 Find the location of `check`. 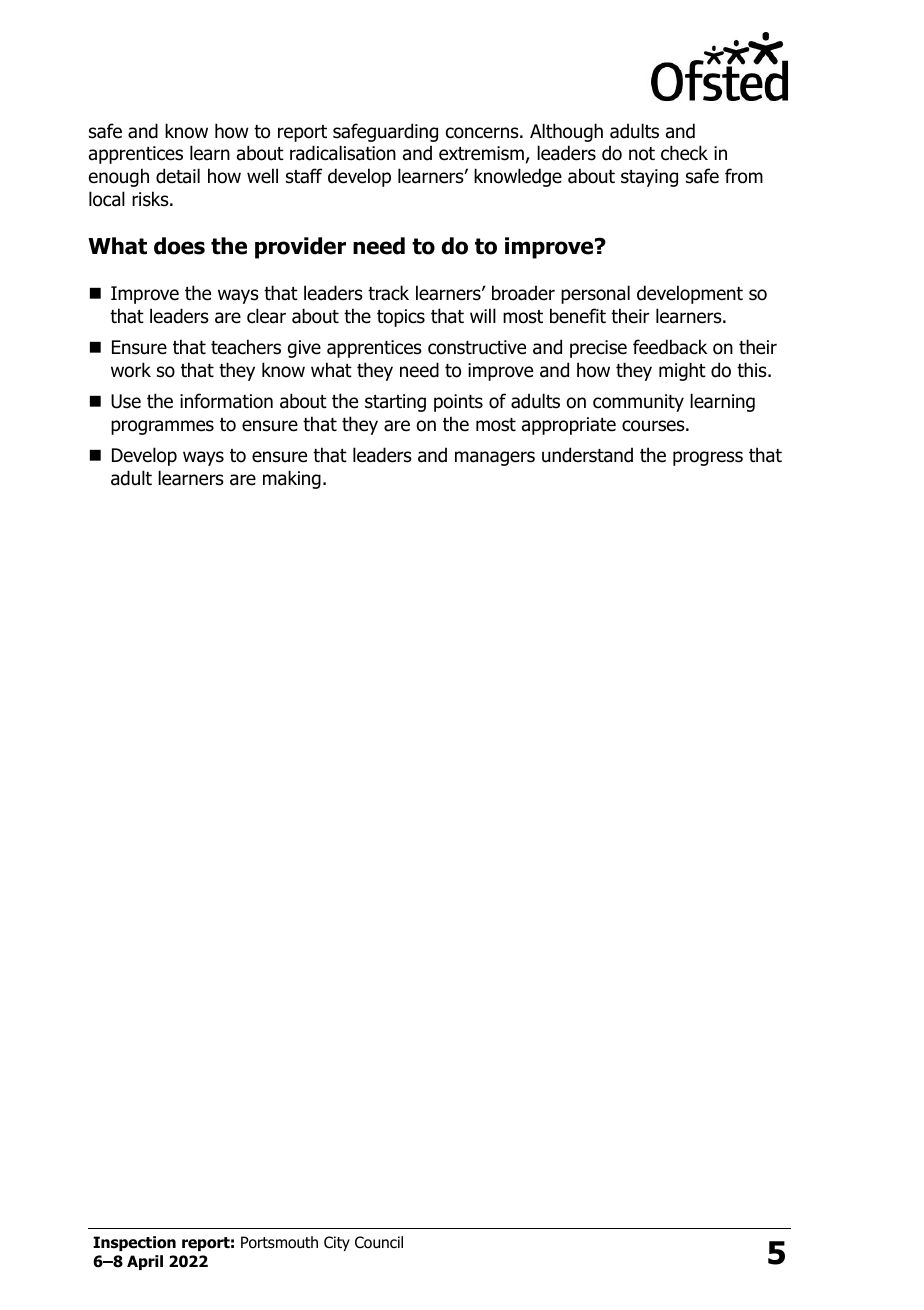

check is located at coordinates (684, 153).
